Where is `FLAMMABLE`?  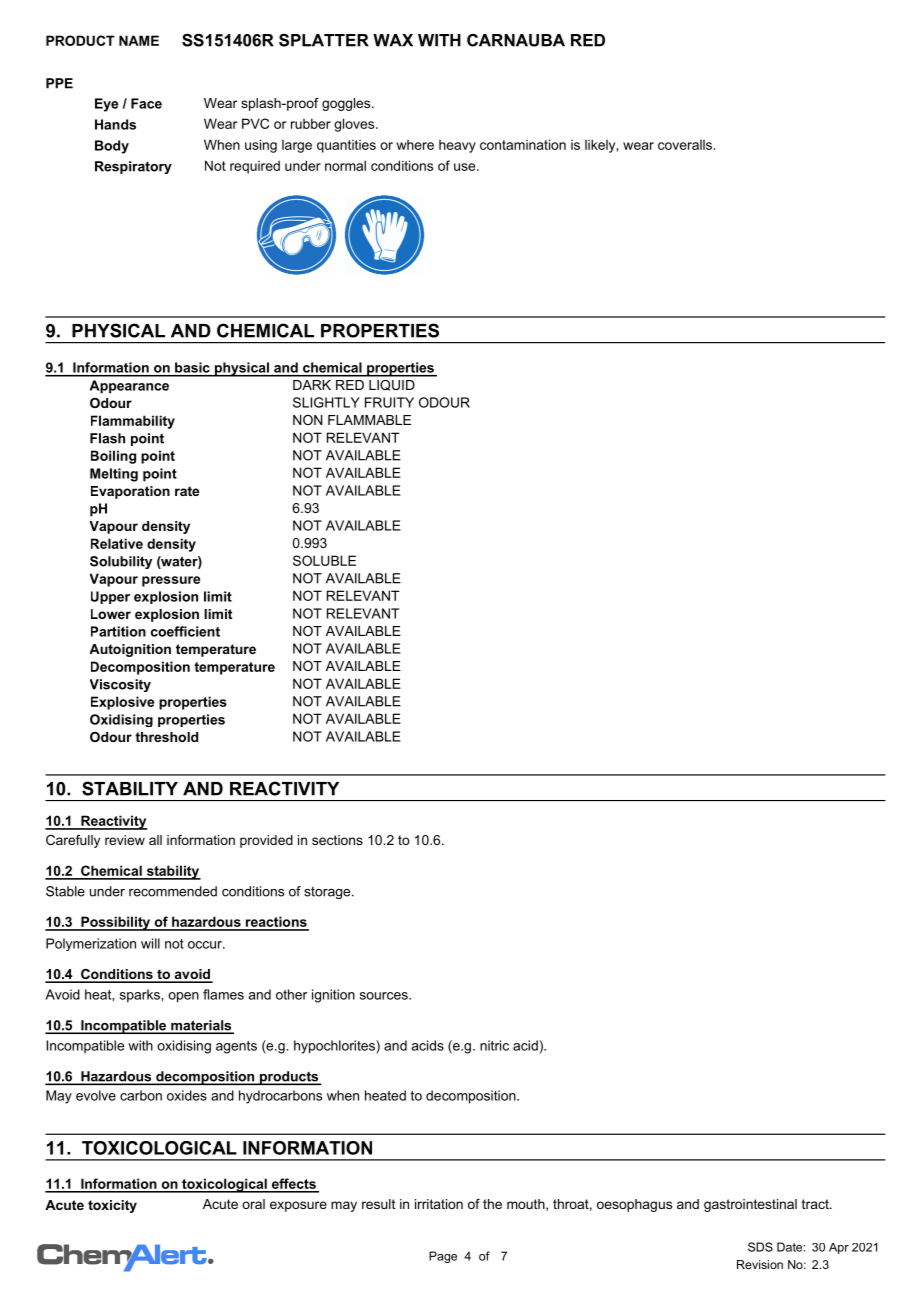
FLAMMABLE is located at coordinates (369, 420).
